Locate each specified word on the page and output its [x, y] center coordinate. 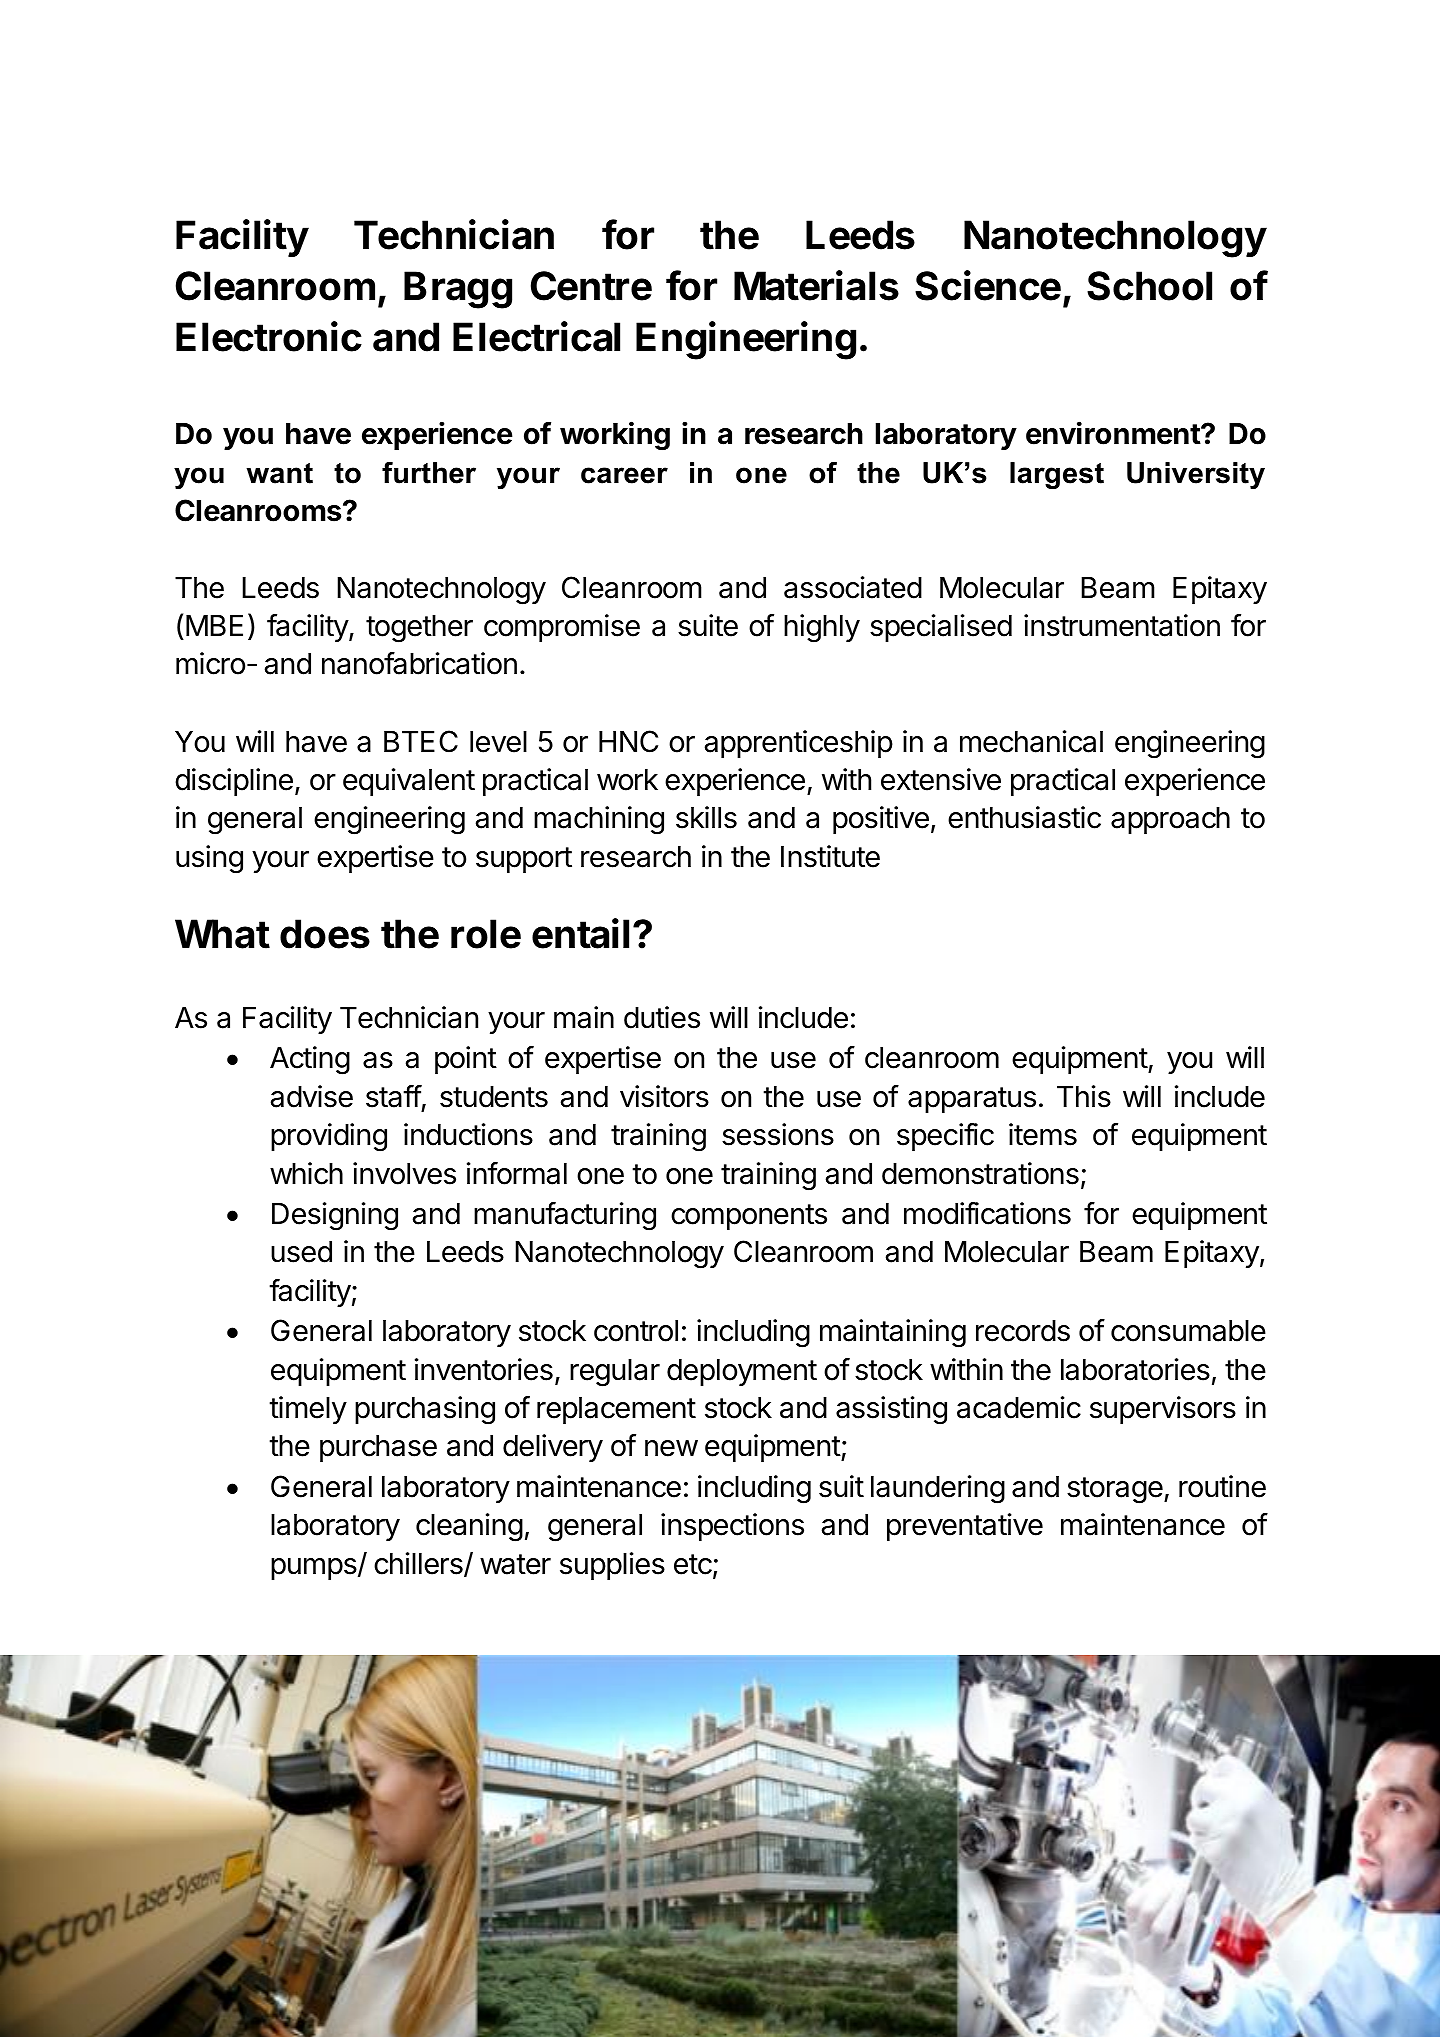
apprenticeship [799, 744]
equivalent [409, 782]
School [1149, 286]
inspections [732, 1527]
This [1084, 1096]
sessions [778, 1134]
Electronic [269, 336]
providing [329, 1137]
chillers [419, 1564]
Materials [816, 285]
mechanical [1031, 741]
